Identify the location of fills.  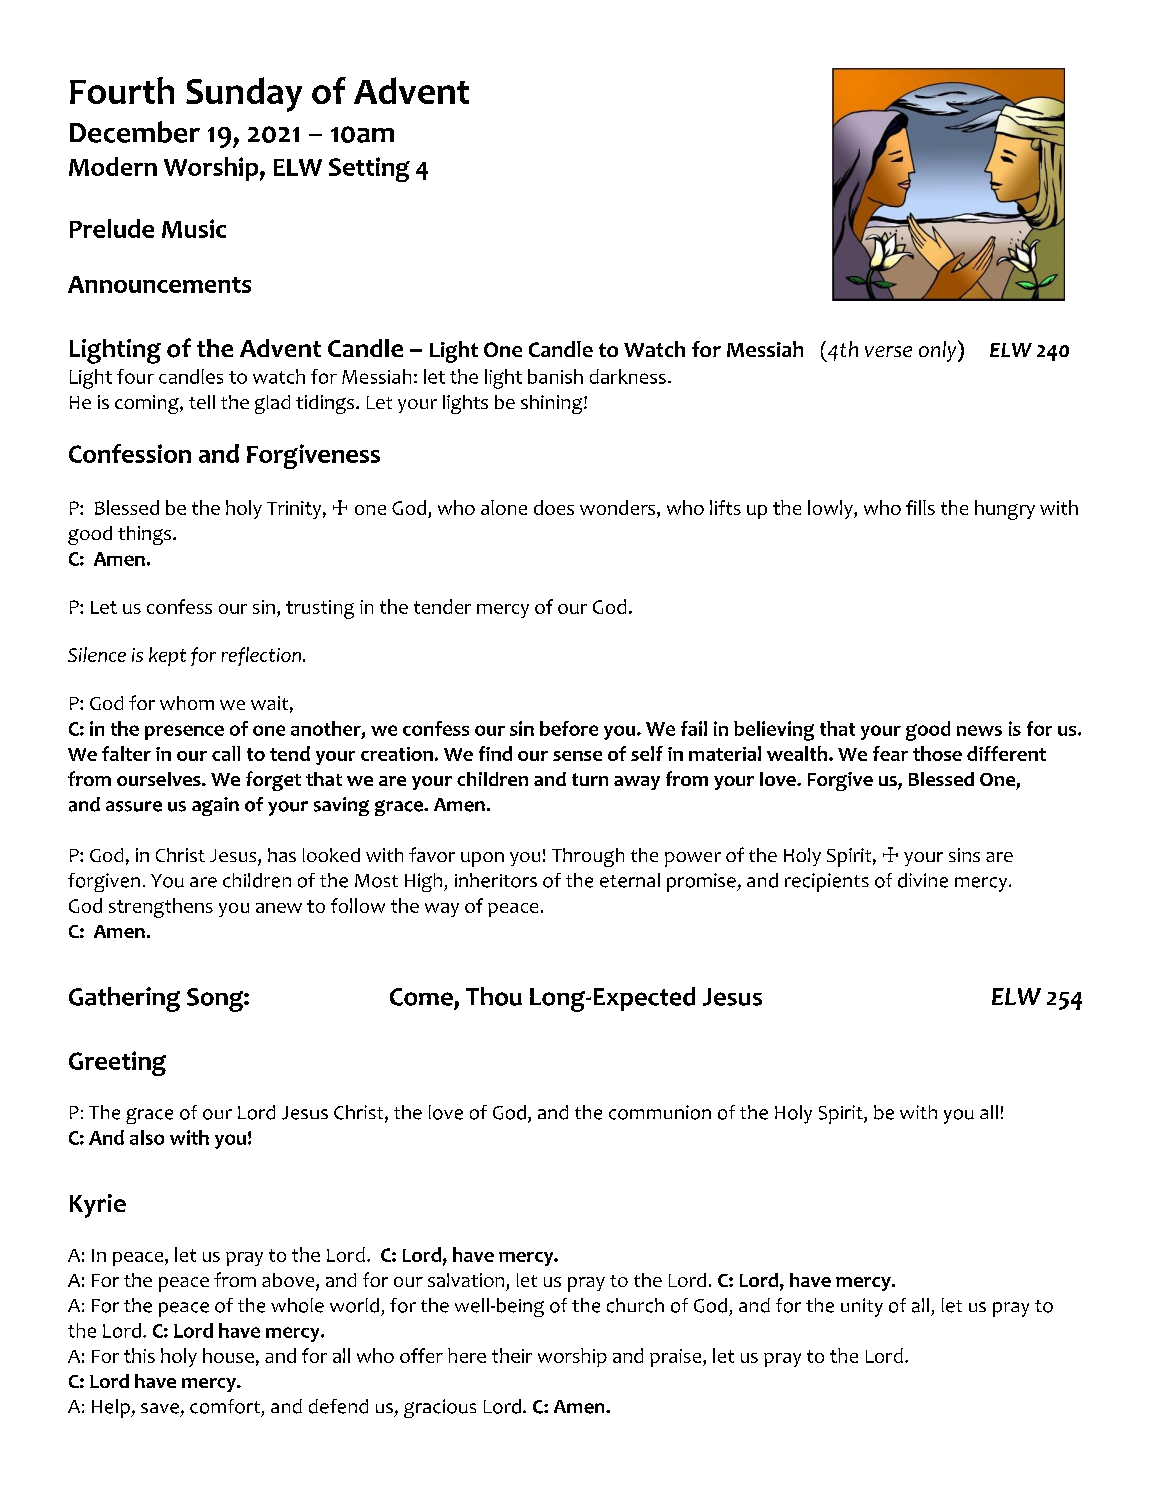
(920, 507).
